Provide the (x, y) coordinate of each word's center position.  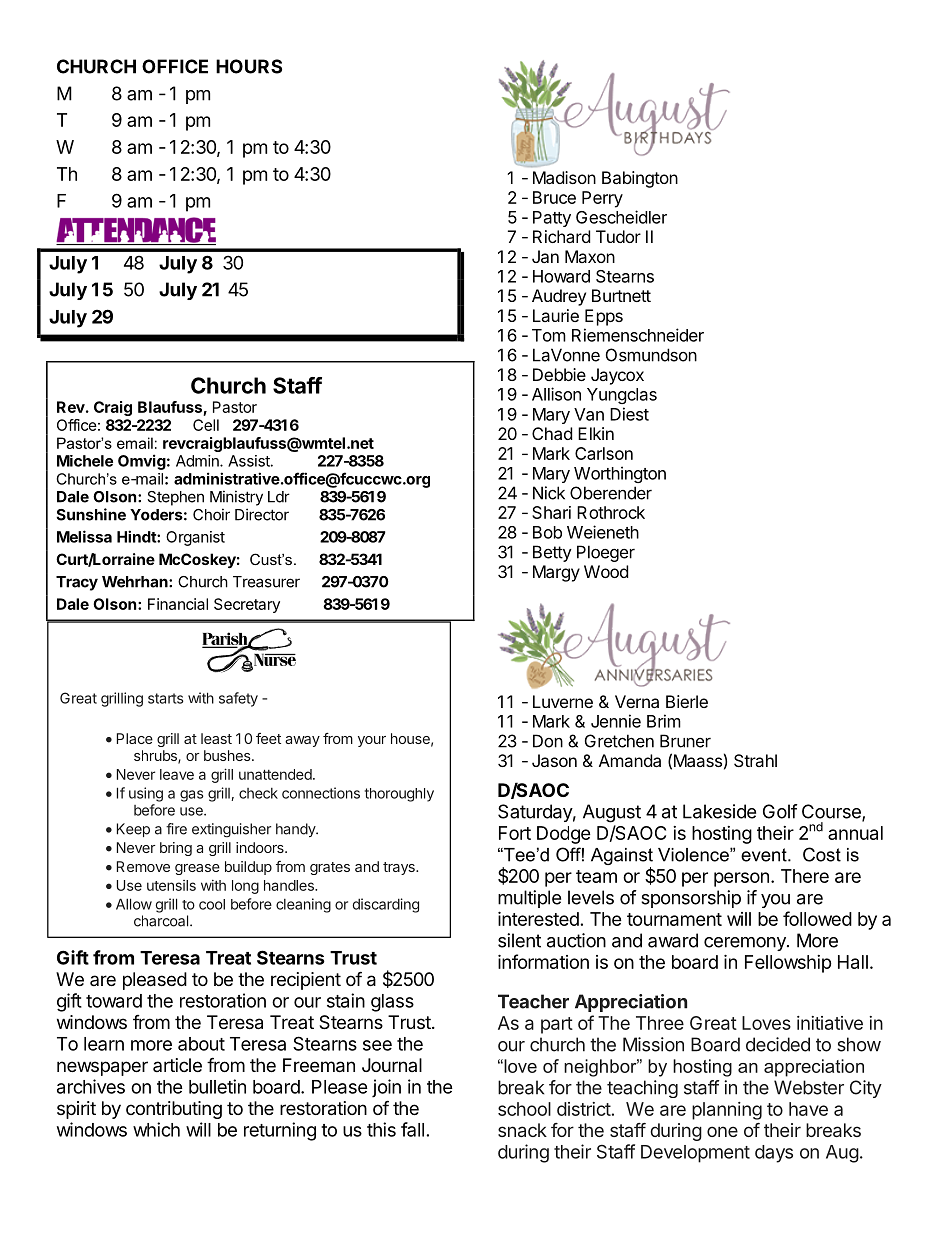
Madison (564, 177)
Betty (552, 553)
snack (522, 1130)
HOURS (249, 66)
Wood (606, 571)
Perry (602, 199)
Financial (178, 604)
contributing (174, 1110)
